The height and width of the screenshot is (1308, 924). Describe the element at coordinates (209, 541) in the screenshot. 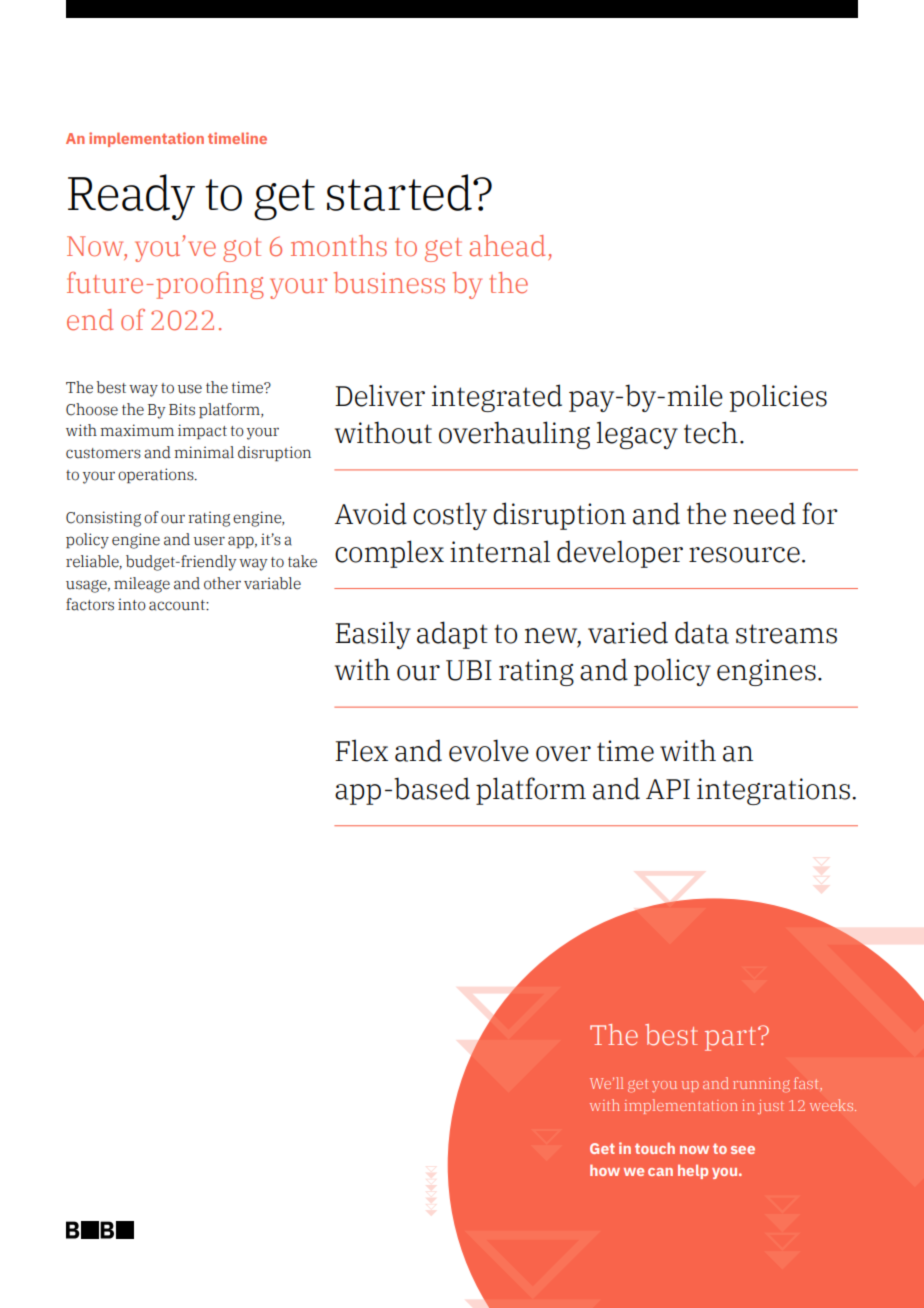

I see `user` at that location.
